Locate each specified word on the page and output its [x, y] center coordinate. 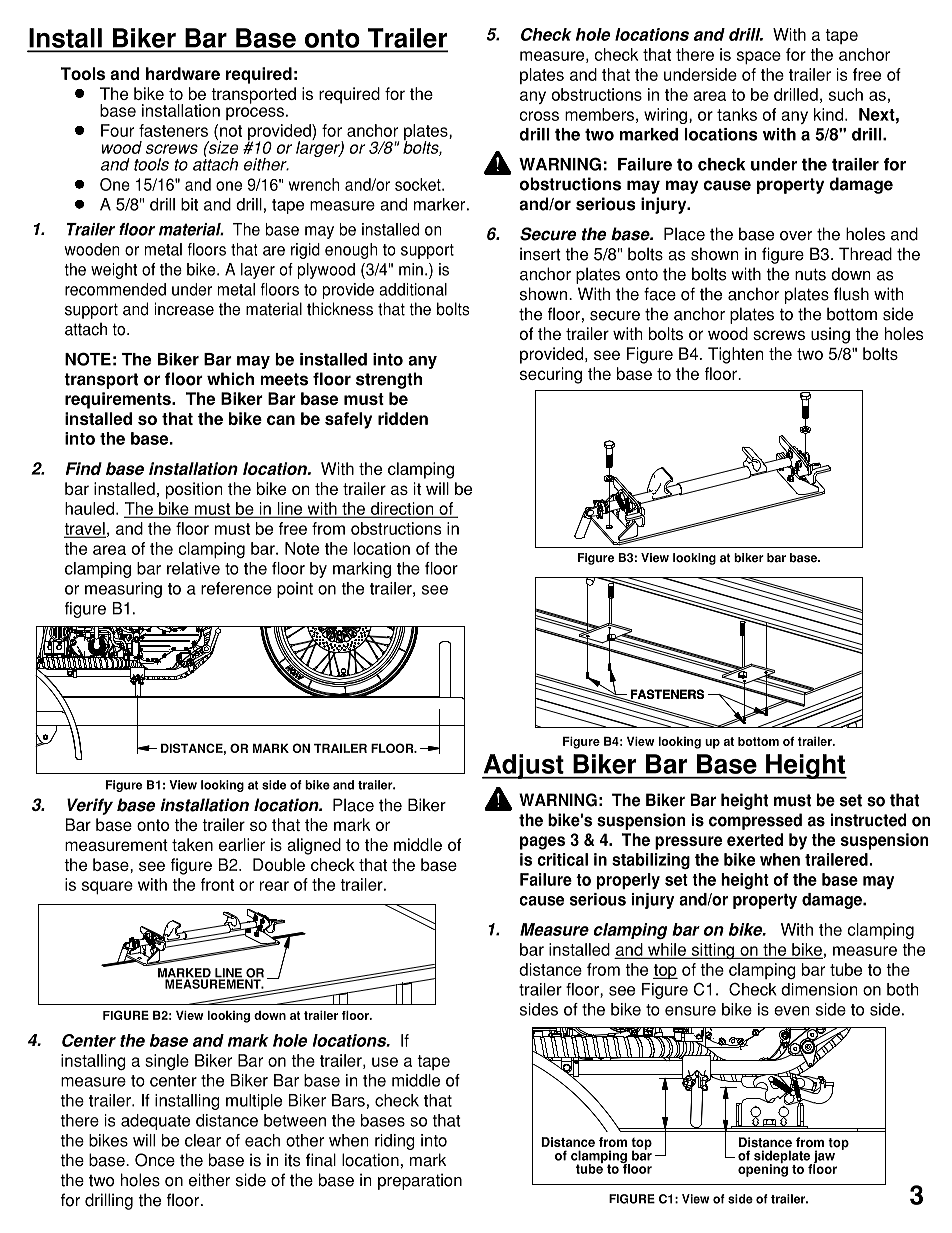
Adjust [524, 766]
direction [402, 509]
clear [203, 1140]
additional [413, 289]
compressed [755, 821]
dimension [819, 989]
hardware [183, 73]
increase [184, 309]
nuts [810, 274]
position [194, 490]
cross [539, 116]
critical [562, 859]
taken [192, 844]
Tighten [735, 355]
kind [828, 114]
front [217, 884]
